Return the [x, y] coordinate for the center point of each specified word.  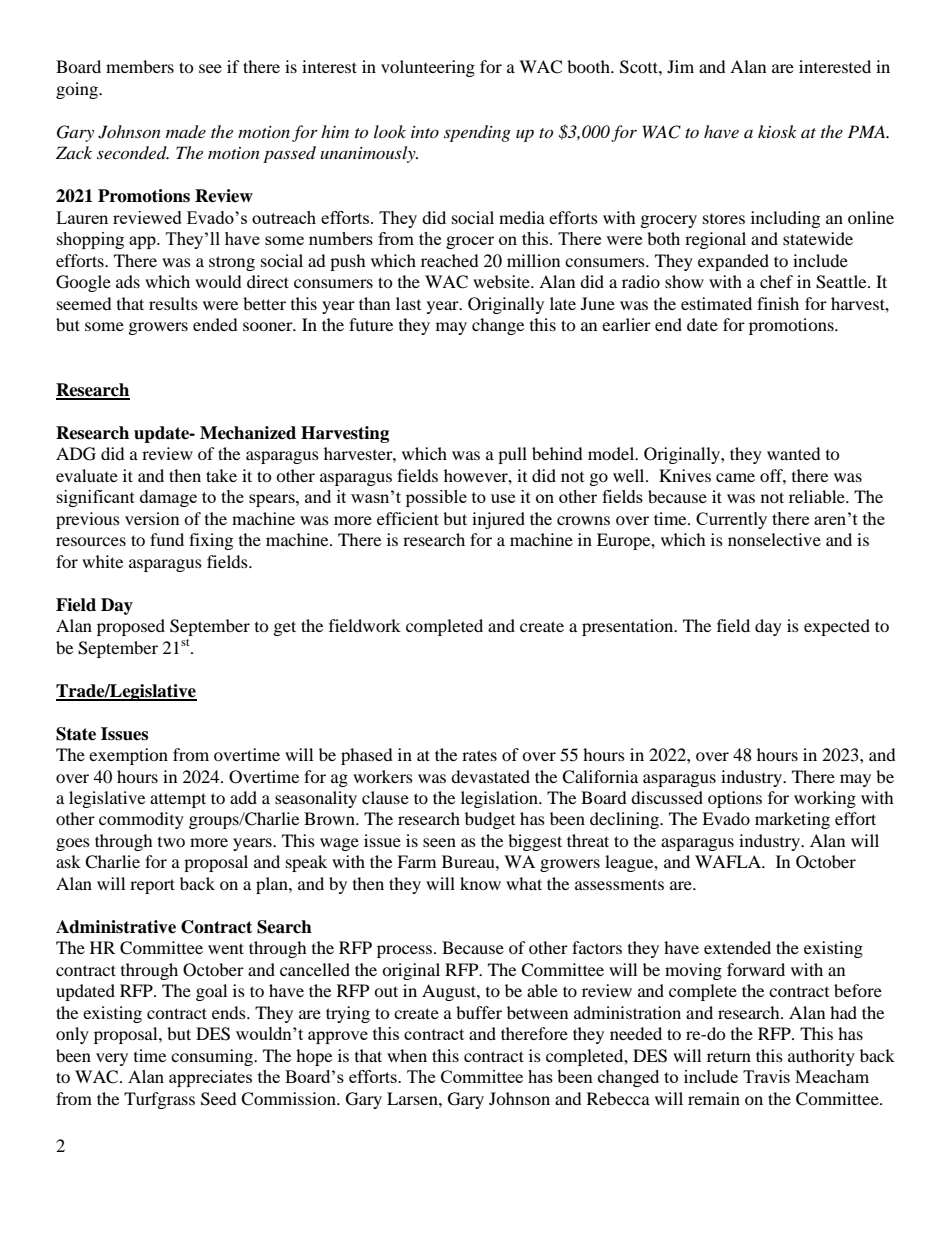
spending [477, 133]
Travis [766, 1076]
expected [837, 627]
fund [167, 539]
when [407, 1055]
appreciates [210, 1078]
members [140, 66]
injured [498, 520]
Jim [680, 66]
